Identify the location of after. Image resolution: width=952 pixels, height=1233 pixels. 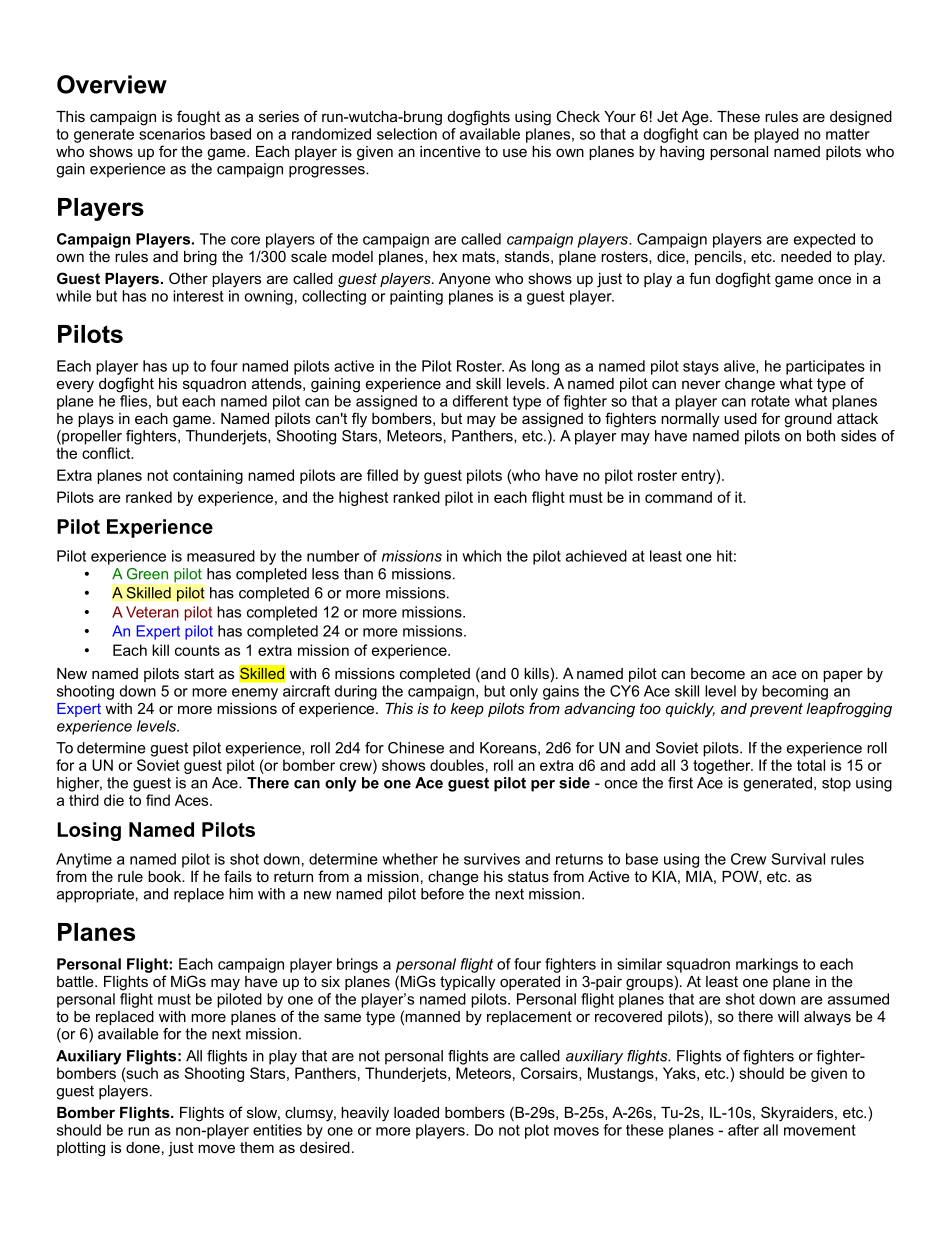
(743, 1130).
